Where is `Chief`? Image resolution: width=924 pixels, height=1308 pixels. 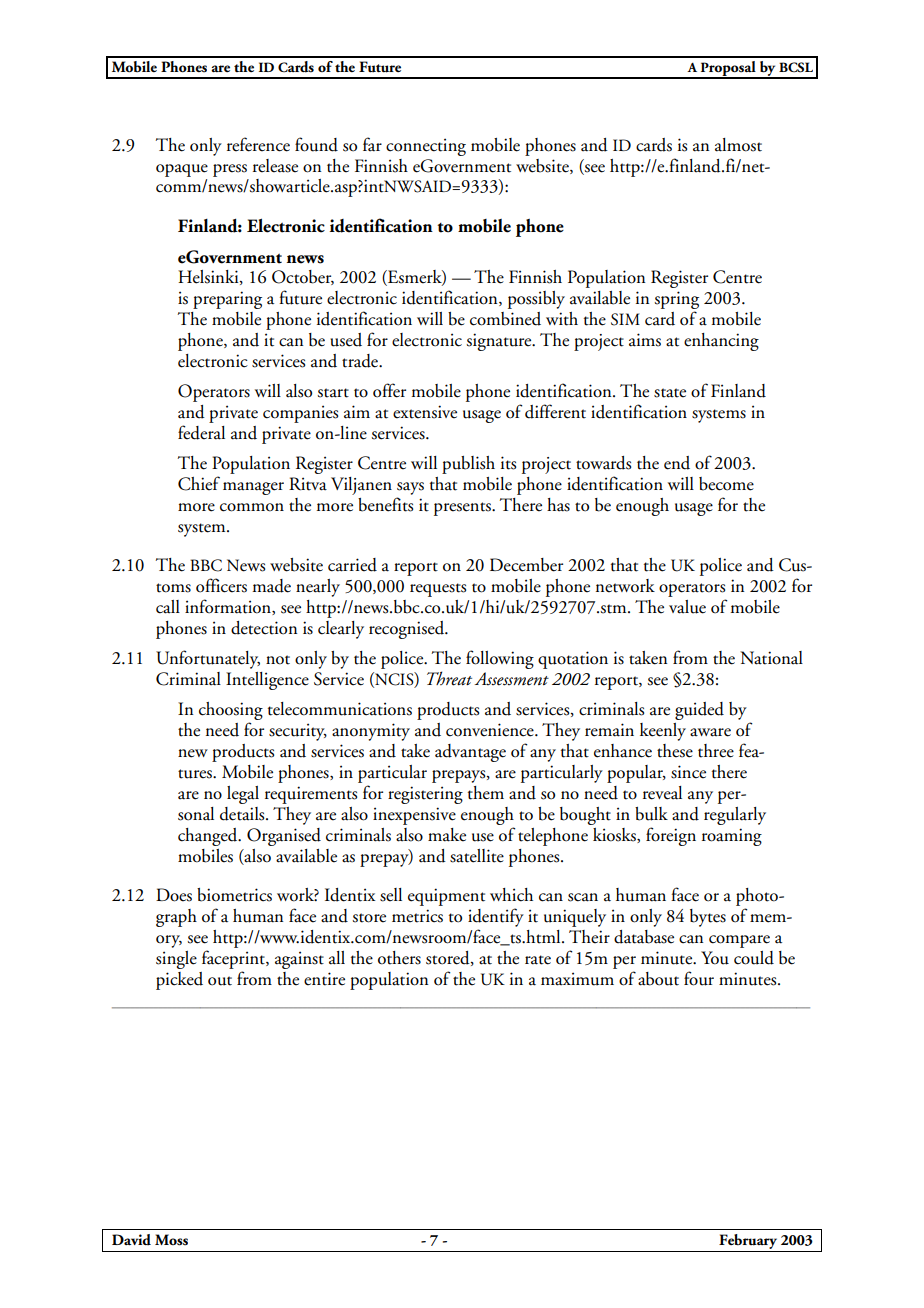 Chief is located at coordinates (199, 483).
